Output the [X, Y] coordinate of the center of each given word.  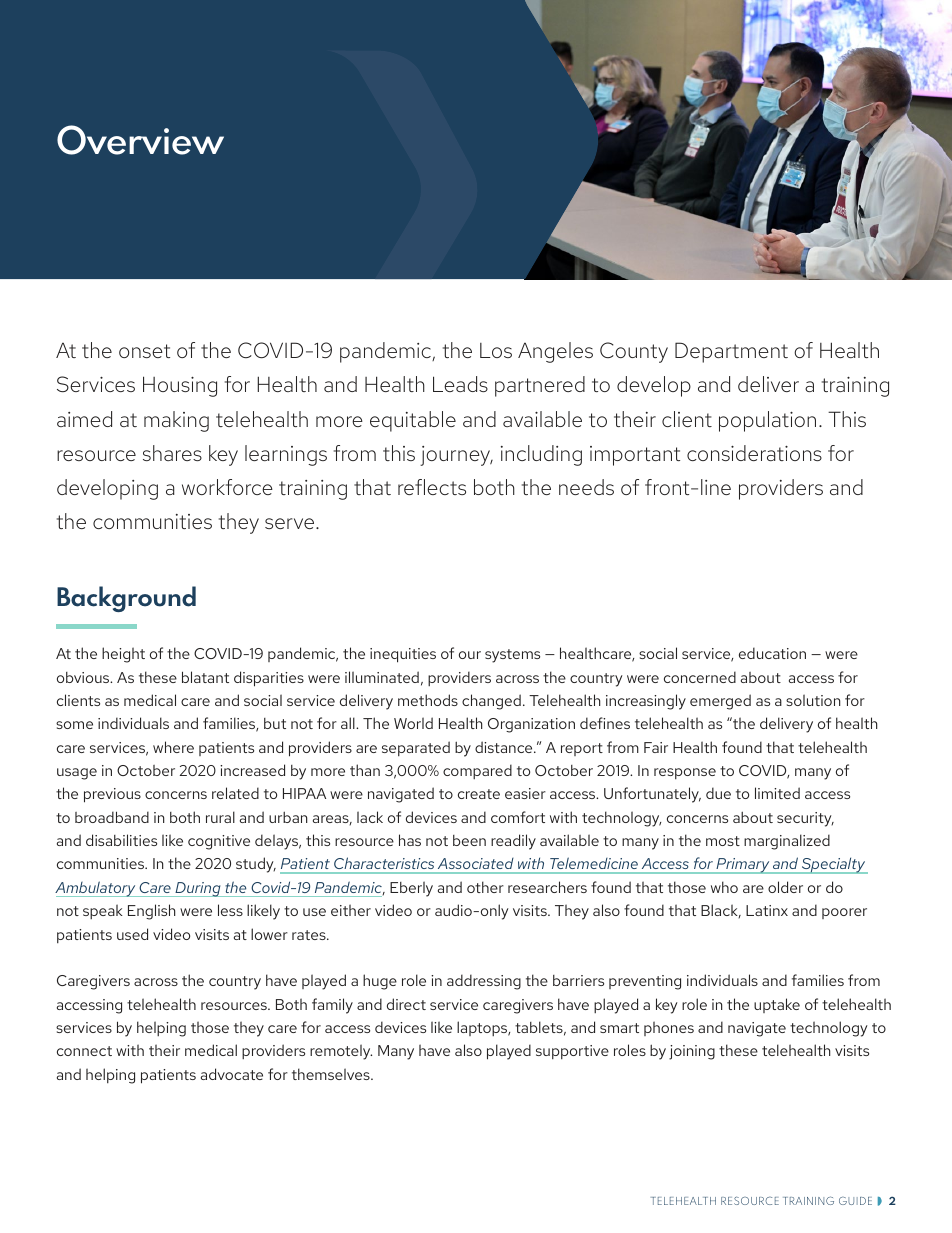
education [772, 653]
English [152, 912]
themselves [332, 1074]
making [176, 421]
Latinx [767, 910]
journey [456, 456]
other [485, 887]
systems [512, 656]
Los [496, 350]
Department [731, 352]
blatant [205, 677]
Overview [140, 140]
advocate [232, 1074]
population [767, 421]
